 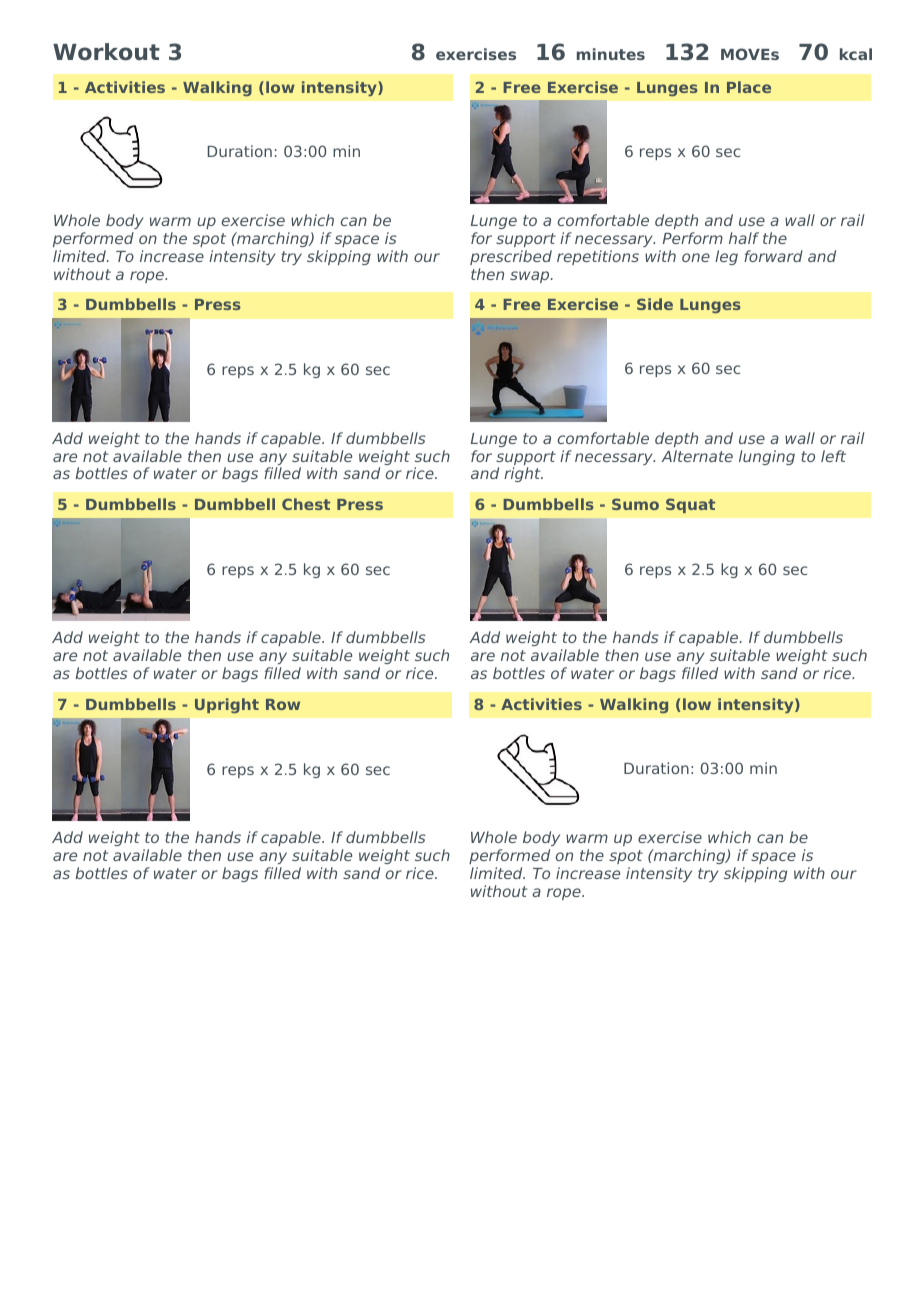 What do you see at coordinates (306, 504) in the document?
I see `Chest` at bounding box center [306, 504].
